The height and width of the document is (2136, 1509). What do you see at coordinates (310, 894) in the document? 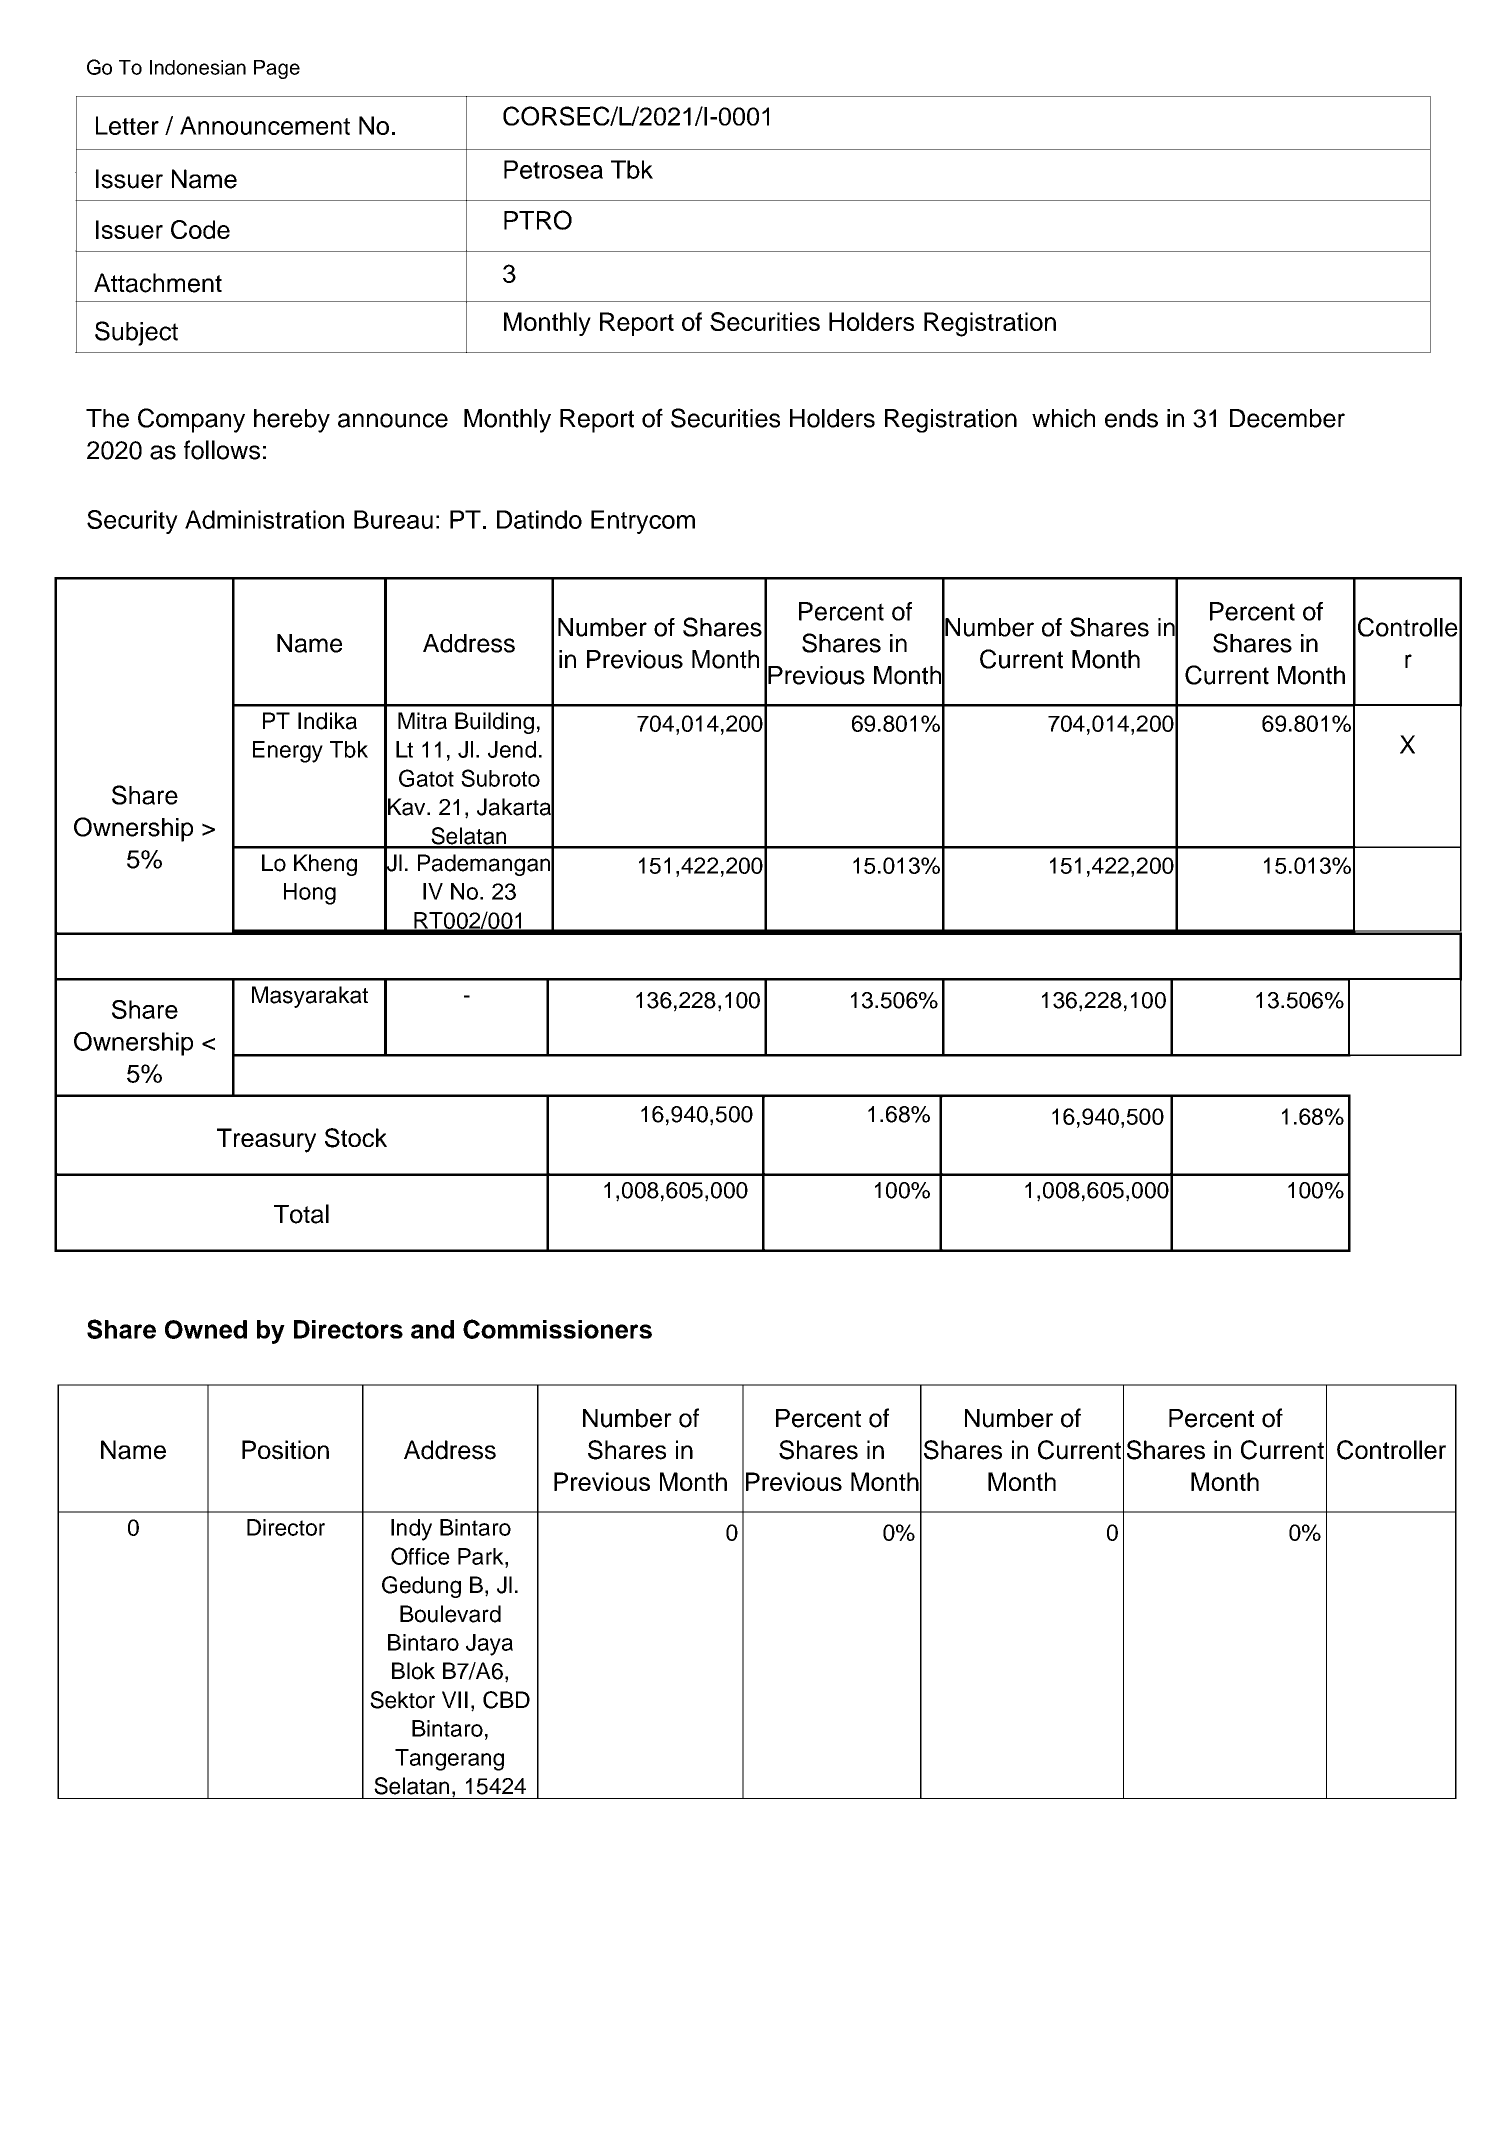
I see `Hong` at bounding box center [310, 894].
